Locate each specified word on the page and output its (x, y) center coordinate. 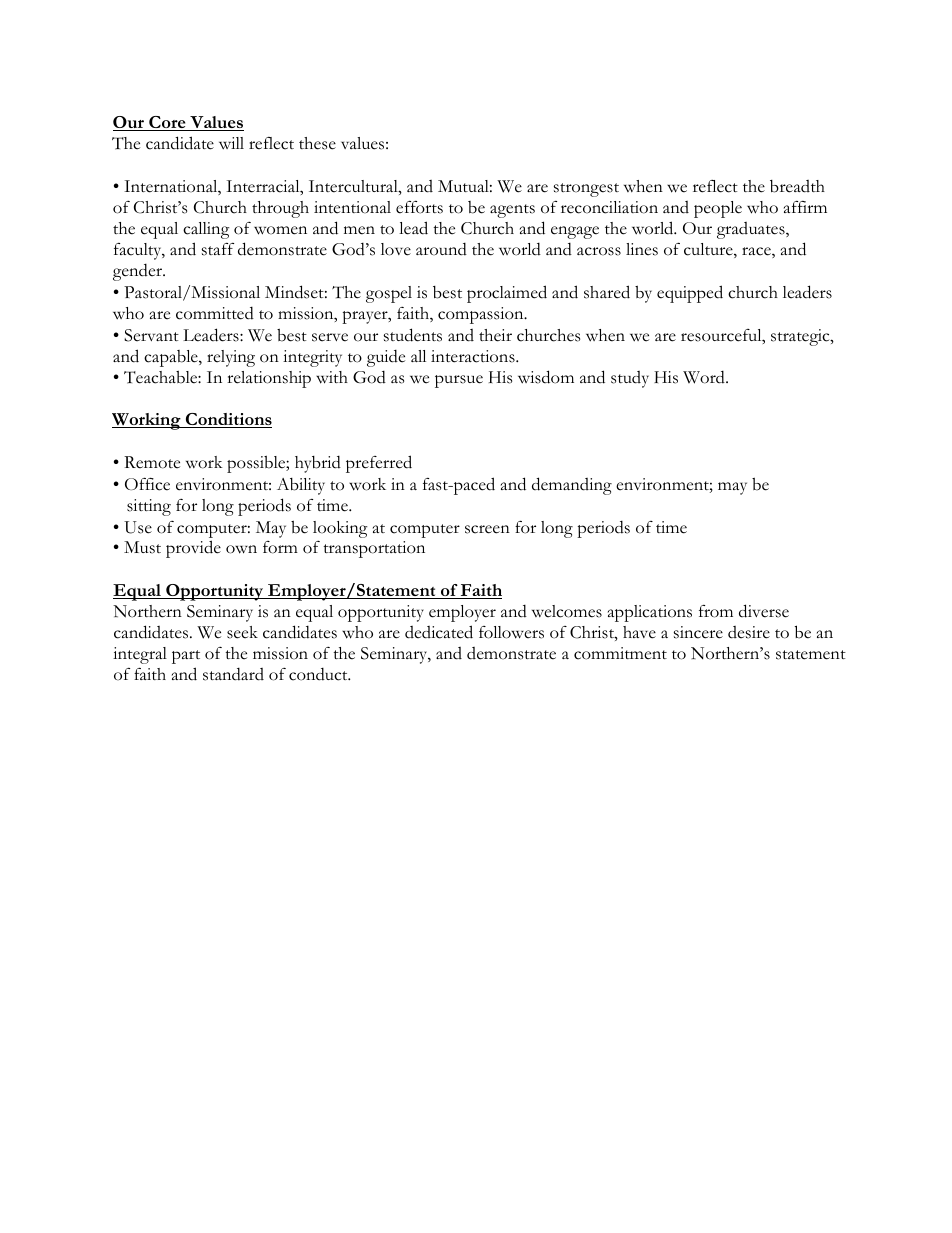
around (441, 249)
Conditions (228, 420)
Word (705, 377)
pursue (459, 381)
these (317, 143)
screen (487, 529)
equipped (690, 294)
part (186, 657)
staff (218, 249)
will (231, 143)
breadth (797, 186)
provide (193, 549)
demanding (572, 486)
